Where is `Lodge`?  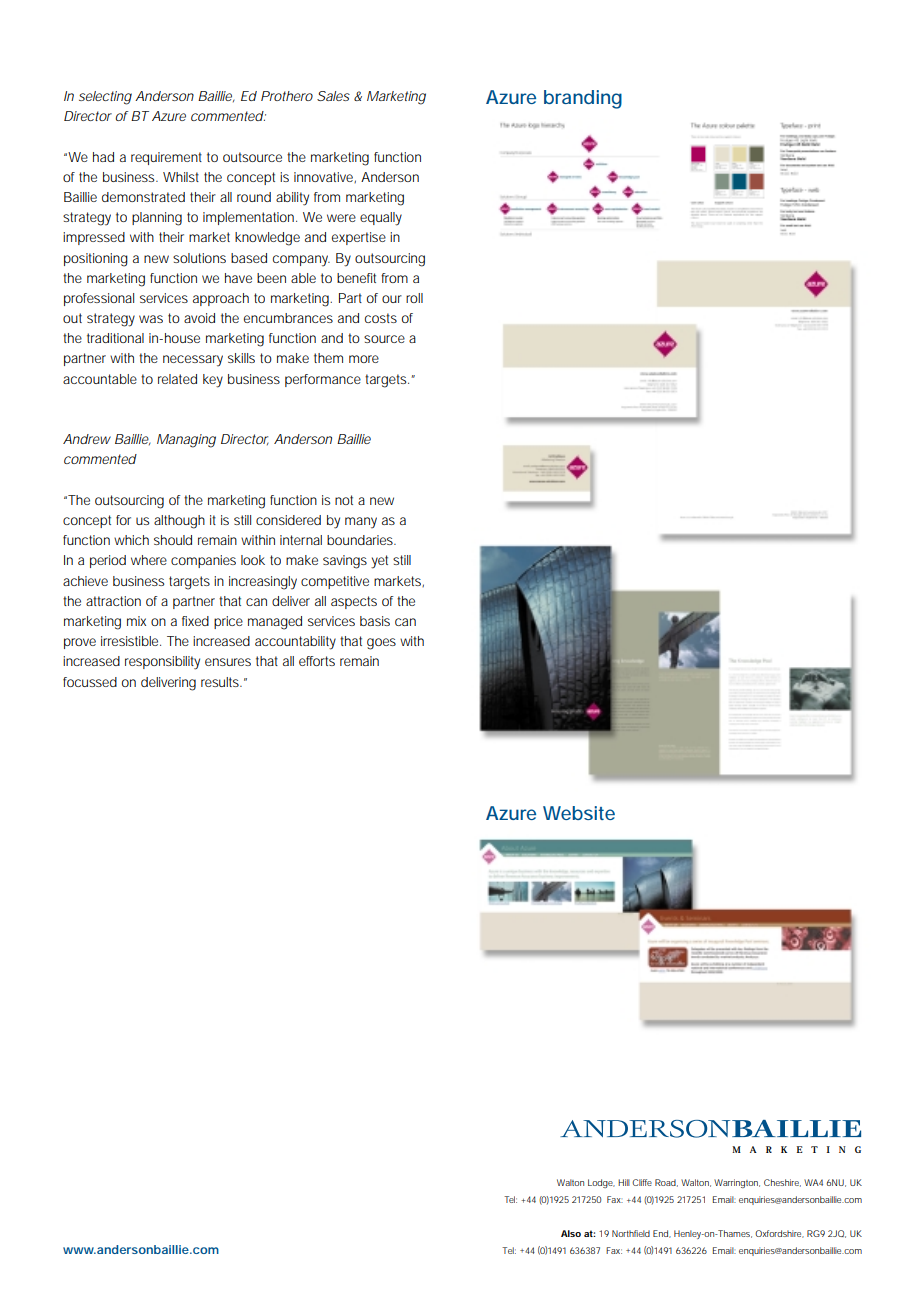 Lodge is located at coordinates (601, 1183).
